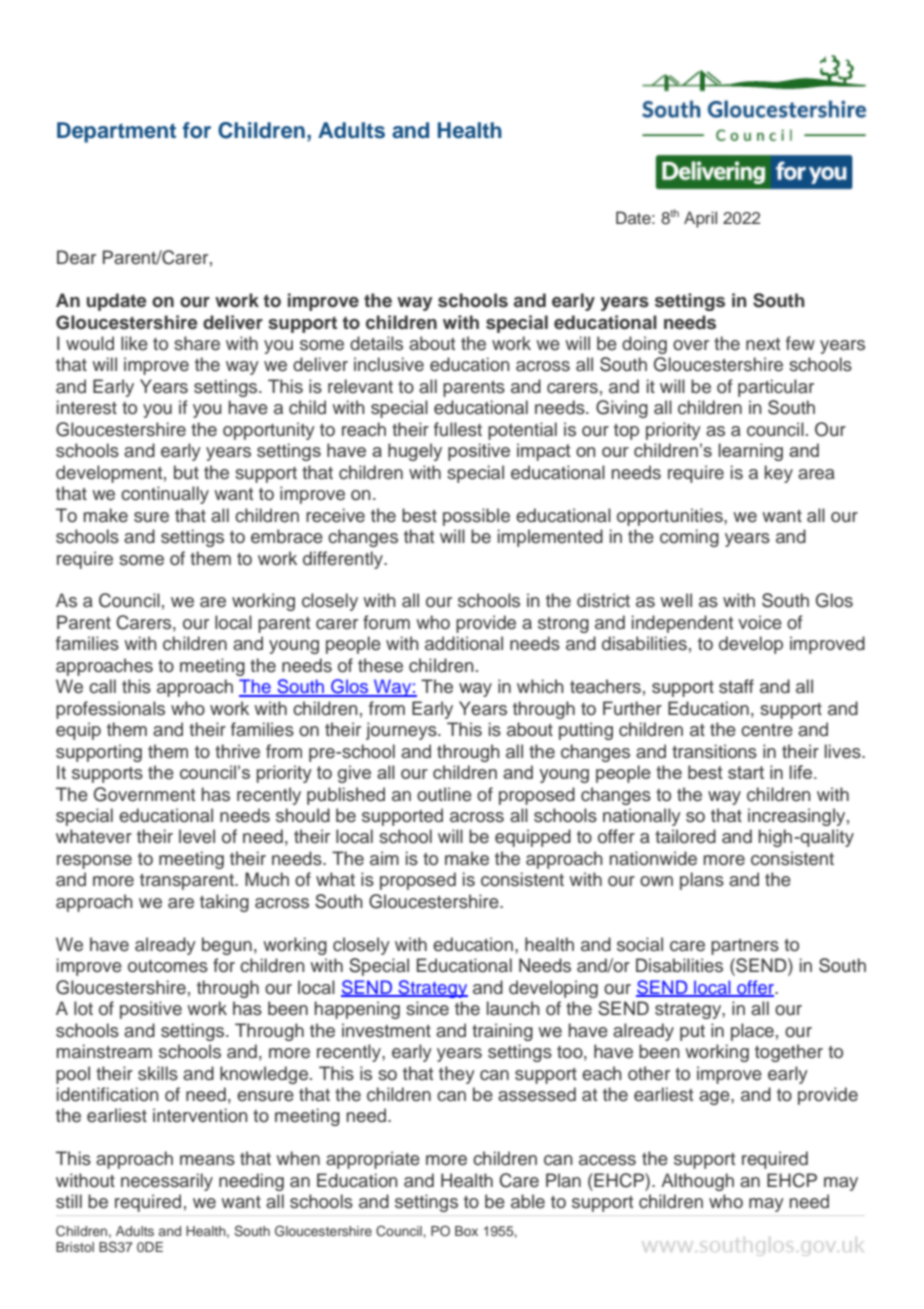 The width and height of the document is (924, 1309). Describe the element at coordinates (750, 452) in the document. I see `learning` at that location.
